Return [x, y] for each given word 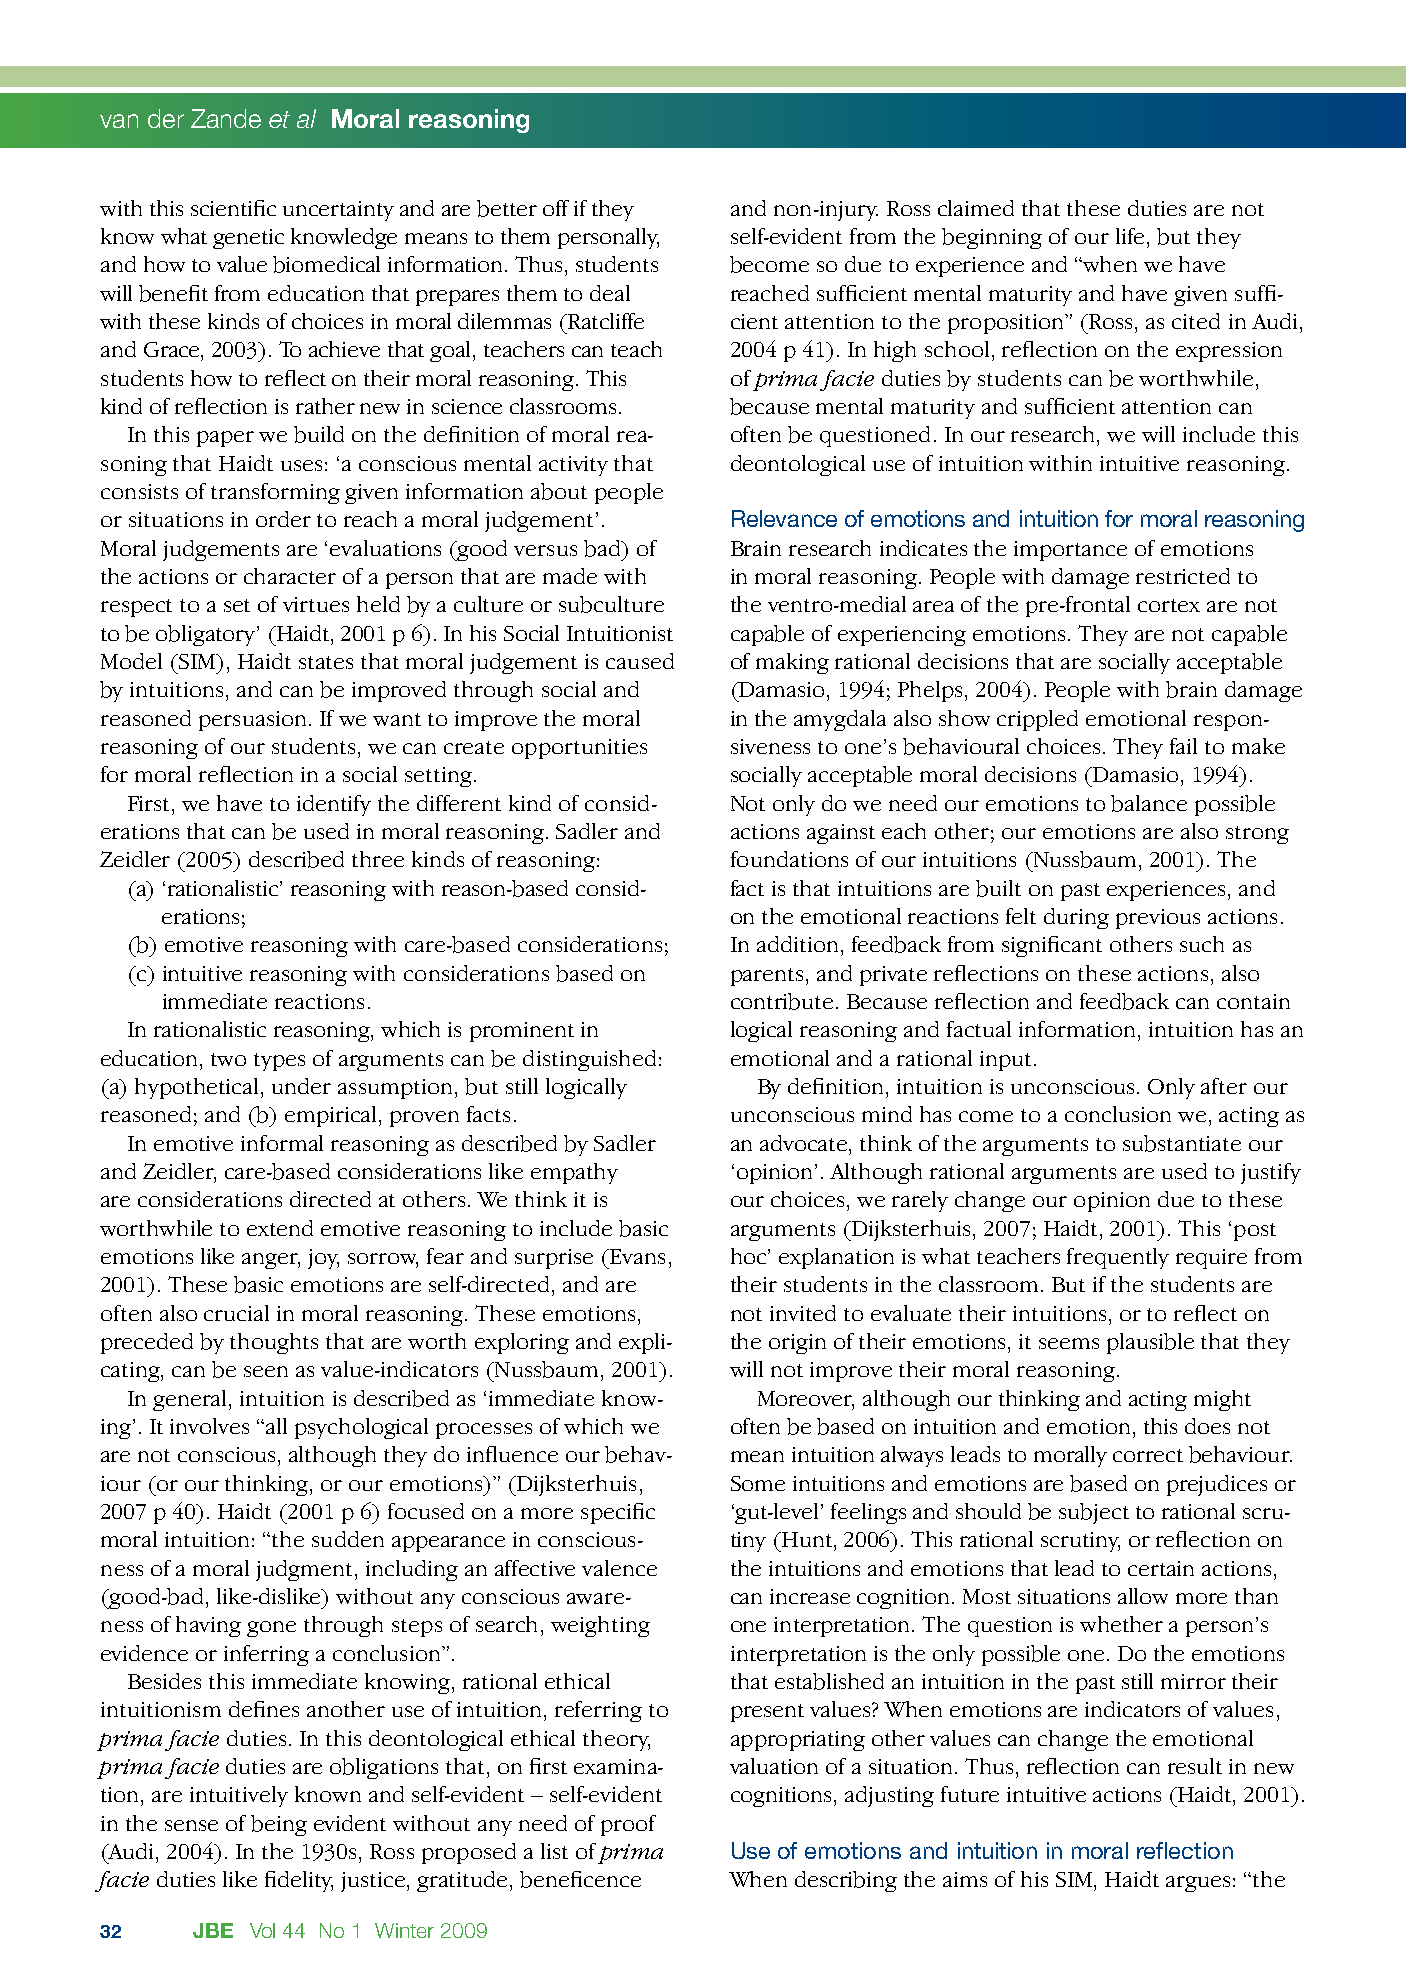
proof [628, 1825]
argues [1198, 1884]
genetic [248, 239]
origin [797, 1344]
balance [1149, 803]
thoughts [274, 1343]
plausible [1150, 1343]
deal [610, 293]
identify [334, 805]
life [1132, 236]
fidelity [299, 1881]
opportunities [579, 749]
